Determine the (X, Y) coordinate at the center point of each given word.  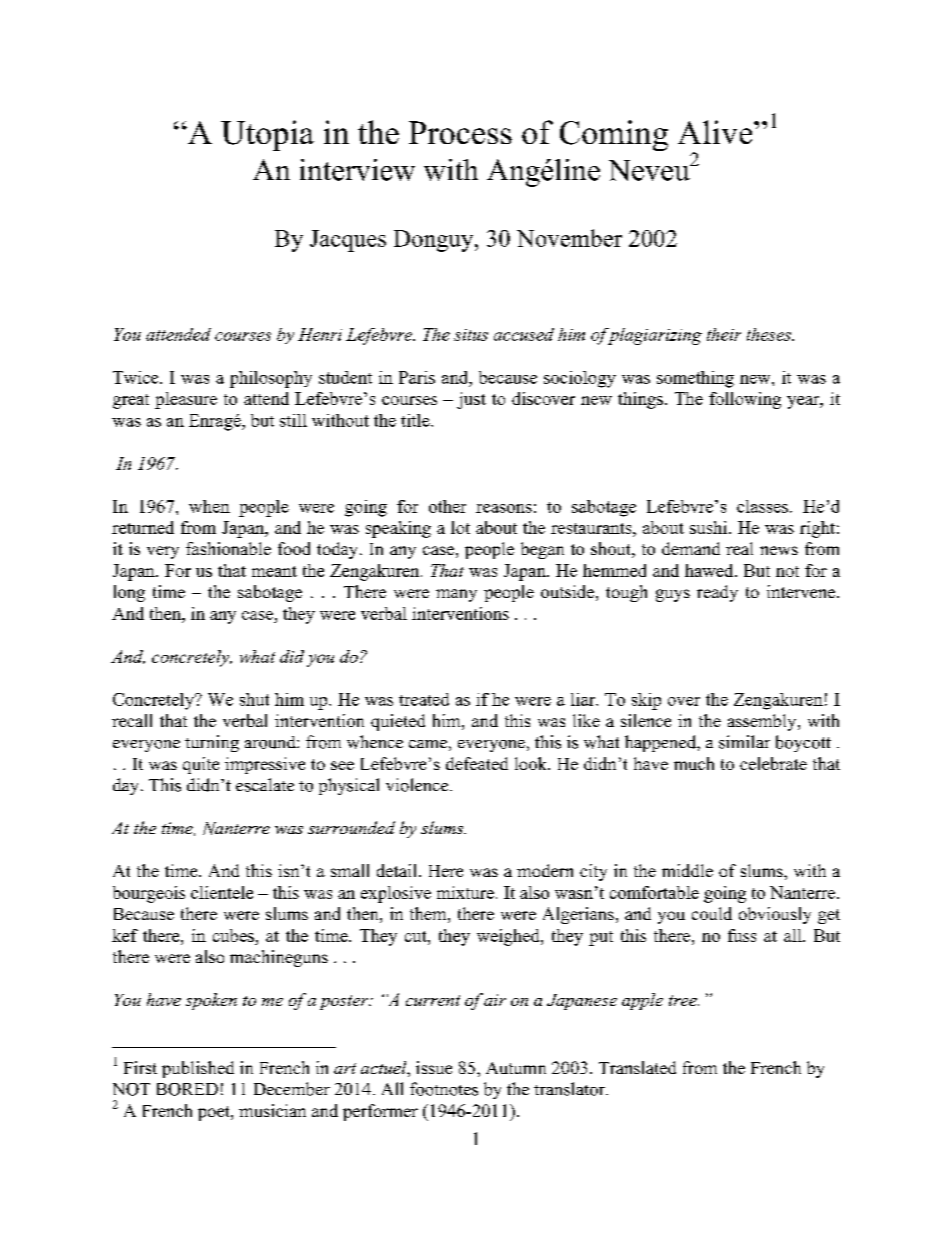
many (456, 595)
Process (460, 132)
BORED (187, 1089)
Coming (614, 135)
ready (717, 593)
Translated (637, 1067)
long (129, 593)
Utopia (267, 135)
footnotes (444, 1089)
